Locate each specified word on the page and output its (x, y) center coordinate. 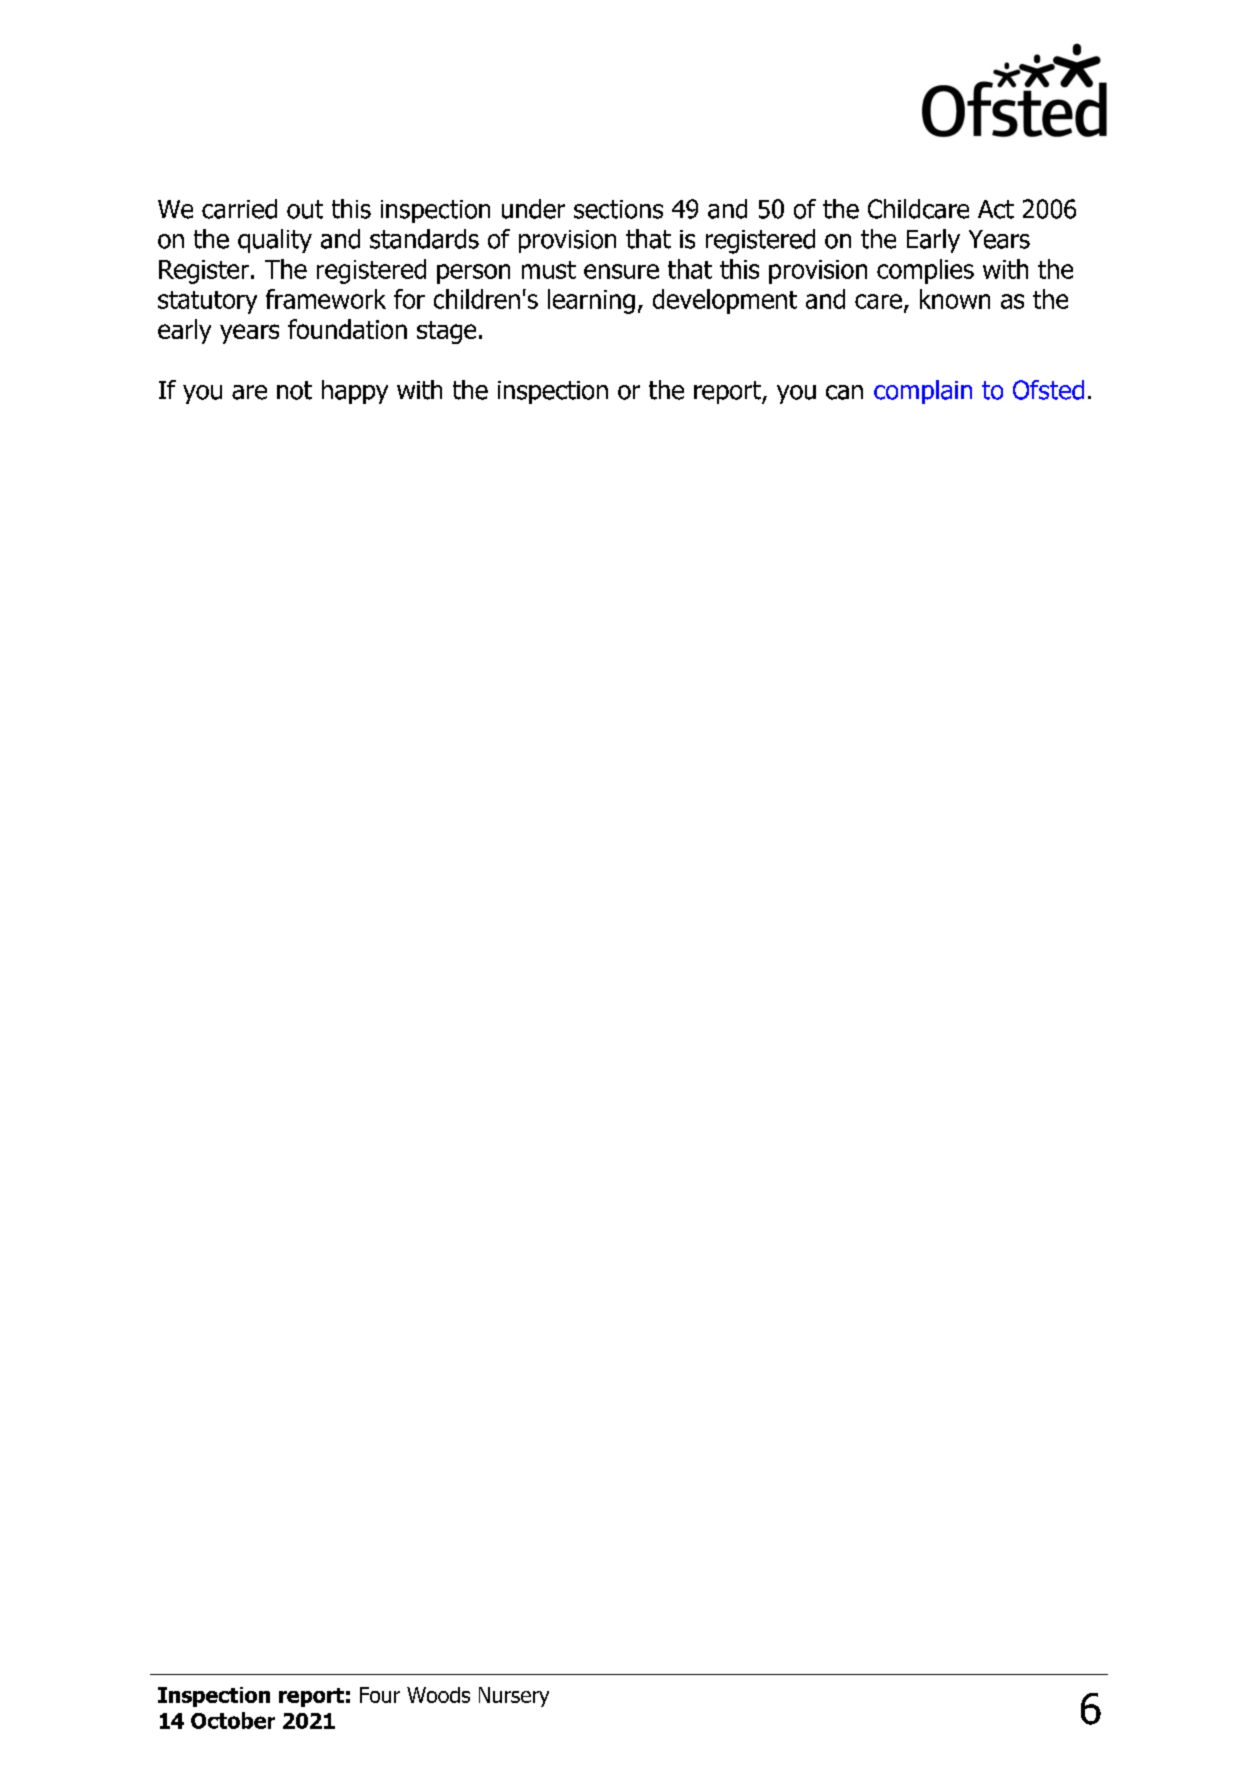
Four (380, 1695)
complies (925, 271)
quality (275, 241)
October (233, 1720)
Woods (438, 1695)
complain (923, 392)
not (294, 390)
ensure (621, 271)
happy (355, 392)
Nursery (514, 1697)
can (844, 392)
